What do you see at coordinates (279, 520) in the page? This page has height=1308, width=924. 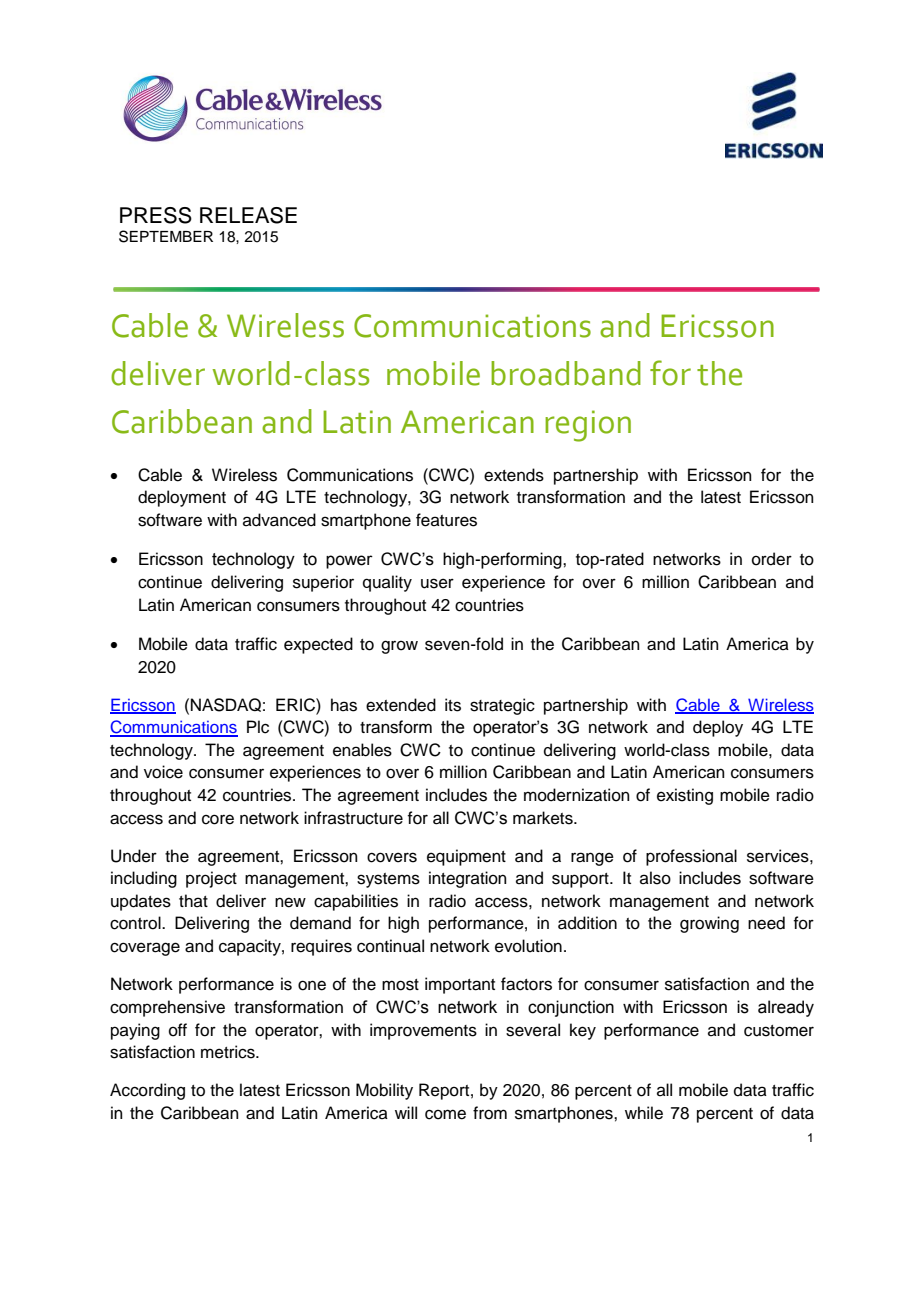 I see `advanced` at bounding box center [279, 520].
